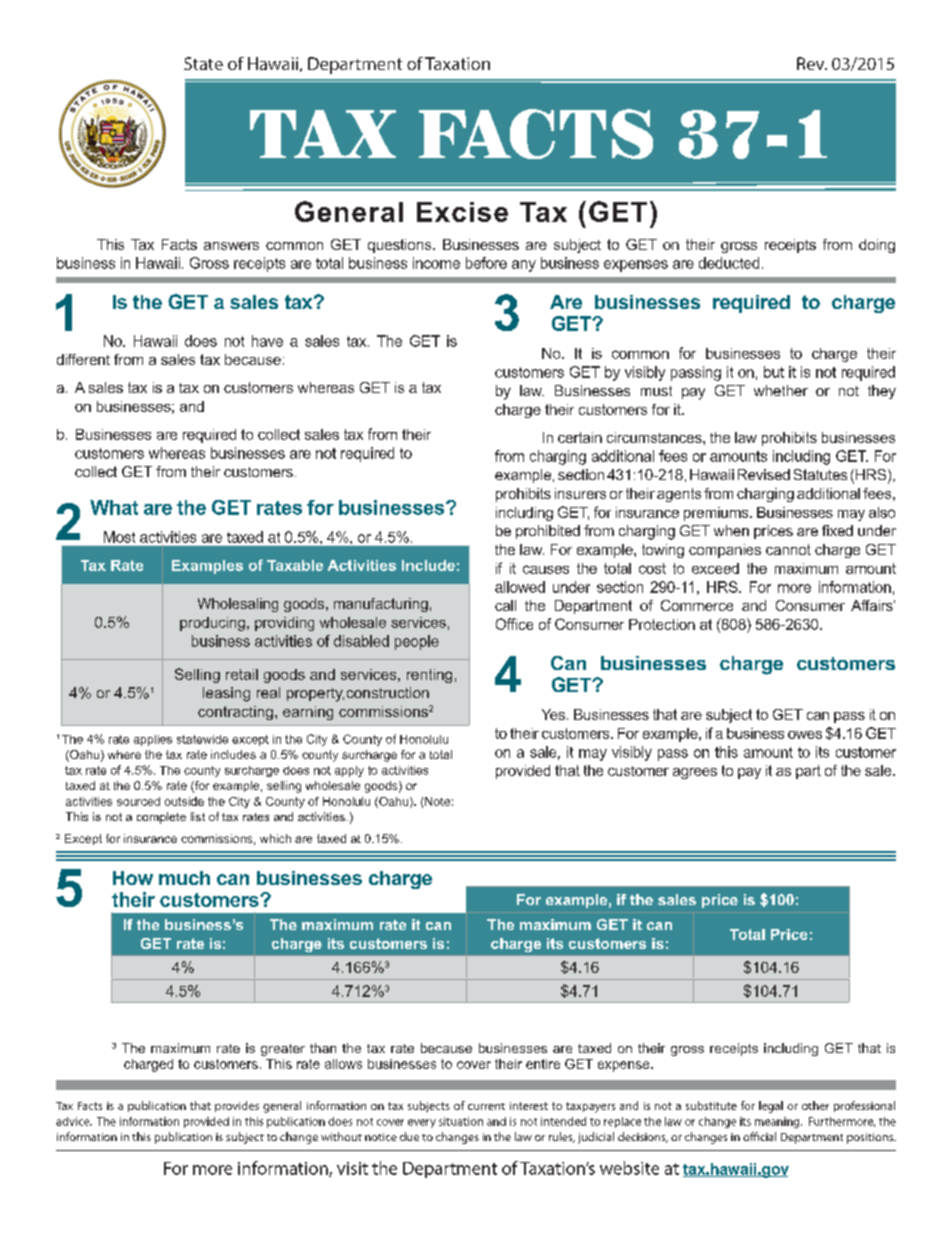  I want to click on answers, so click(231, 246).
